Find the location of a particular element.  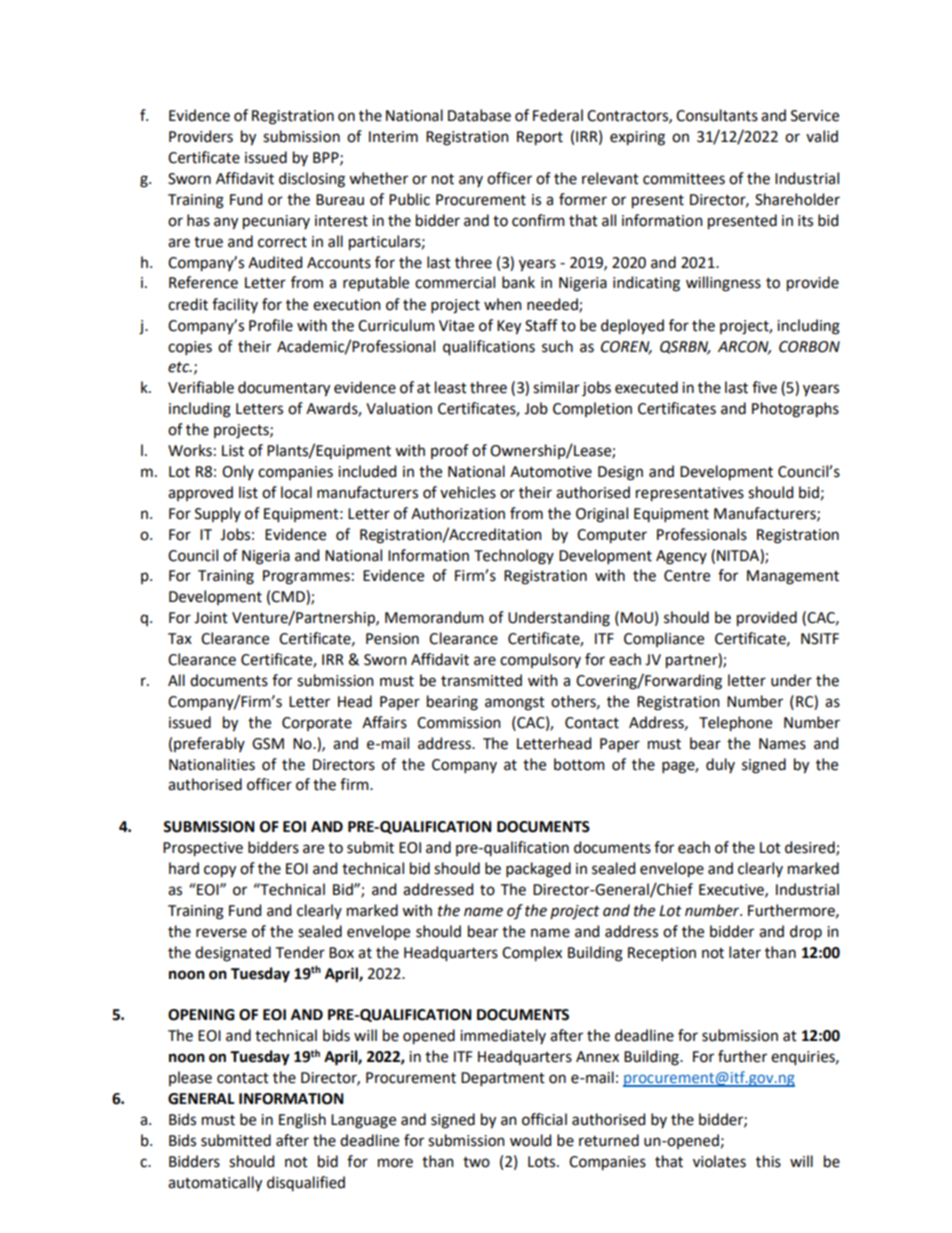

later is located at coordinates (745, 952).
